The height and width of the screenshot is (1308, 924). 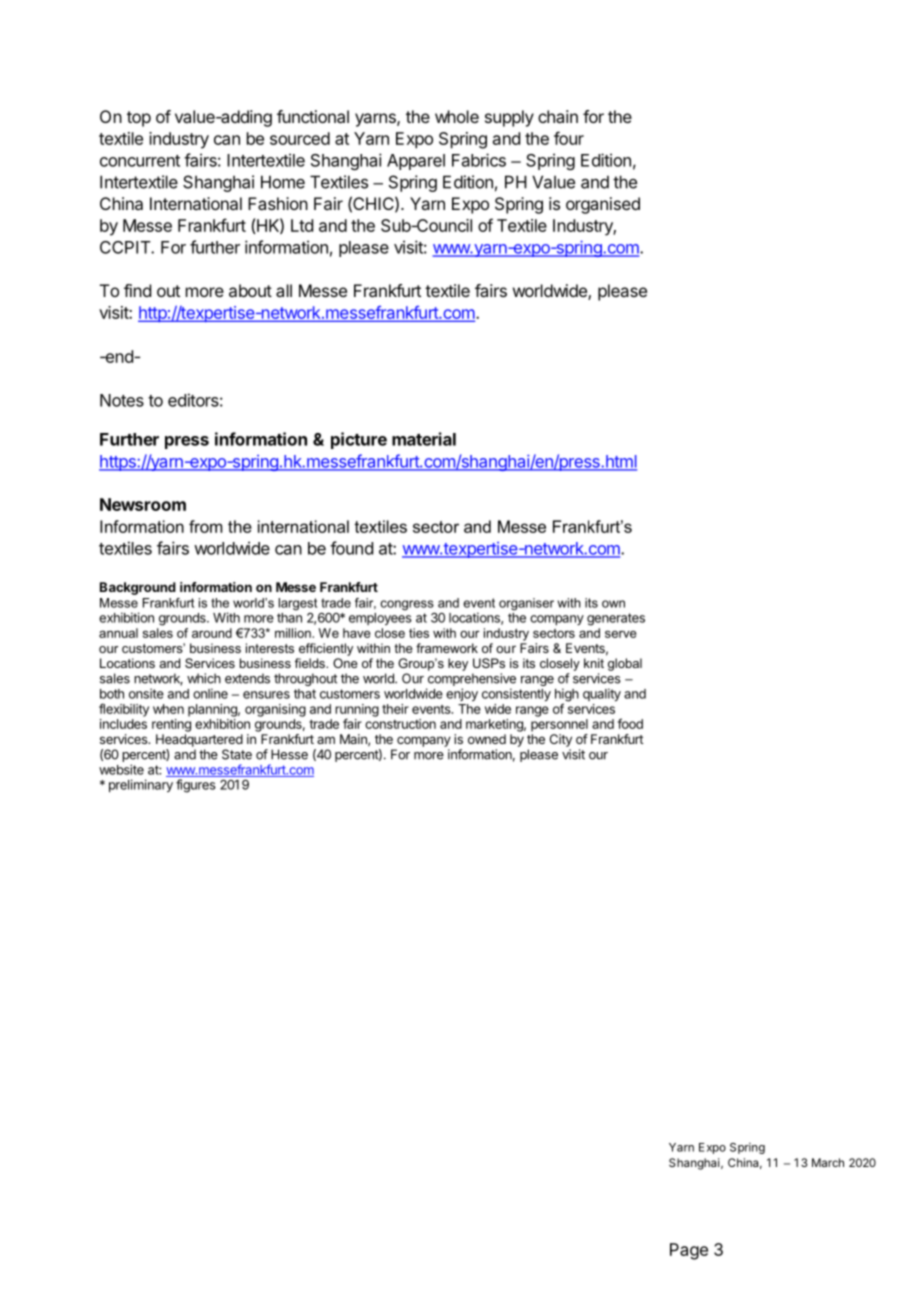 I want to click on concurrent, so click(x=140, y=161).
